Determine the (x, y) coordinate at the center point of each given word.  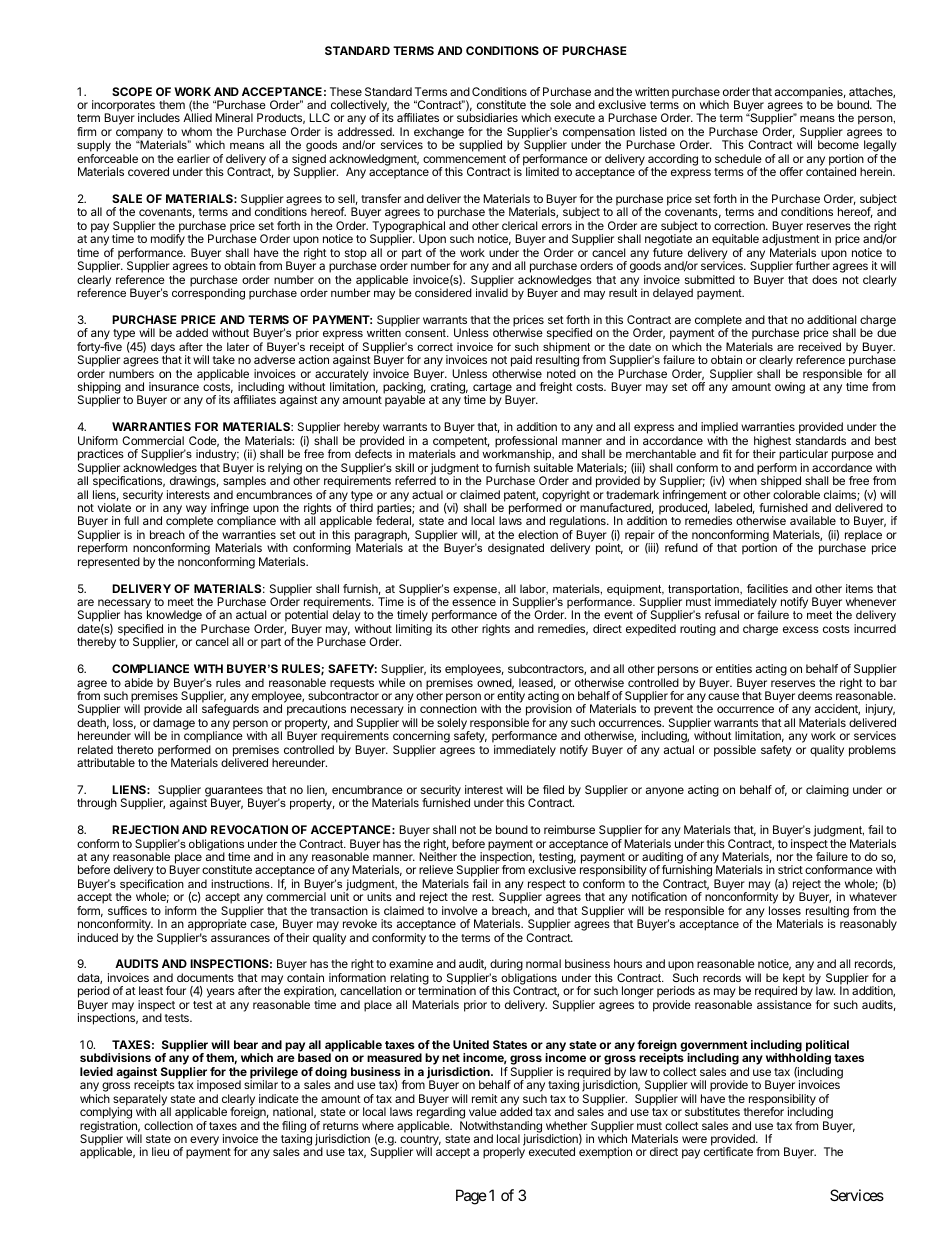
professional (526, 443)
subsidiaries (487, 117)
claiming (827, 791)
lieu (160, 1151)
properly (504, 1153)
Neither (438, 856)
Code (204, 441)
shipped (781, 483)
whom (196, 131)
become (838, 144)
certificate (728, 1151)
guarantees (233, 793)
